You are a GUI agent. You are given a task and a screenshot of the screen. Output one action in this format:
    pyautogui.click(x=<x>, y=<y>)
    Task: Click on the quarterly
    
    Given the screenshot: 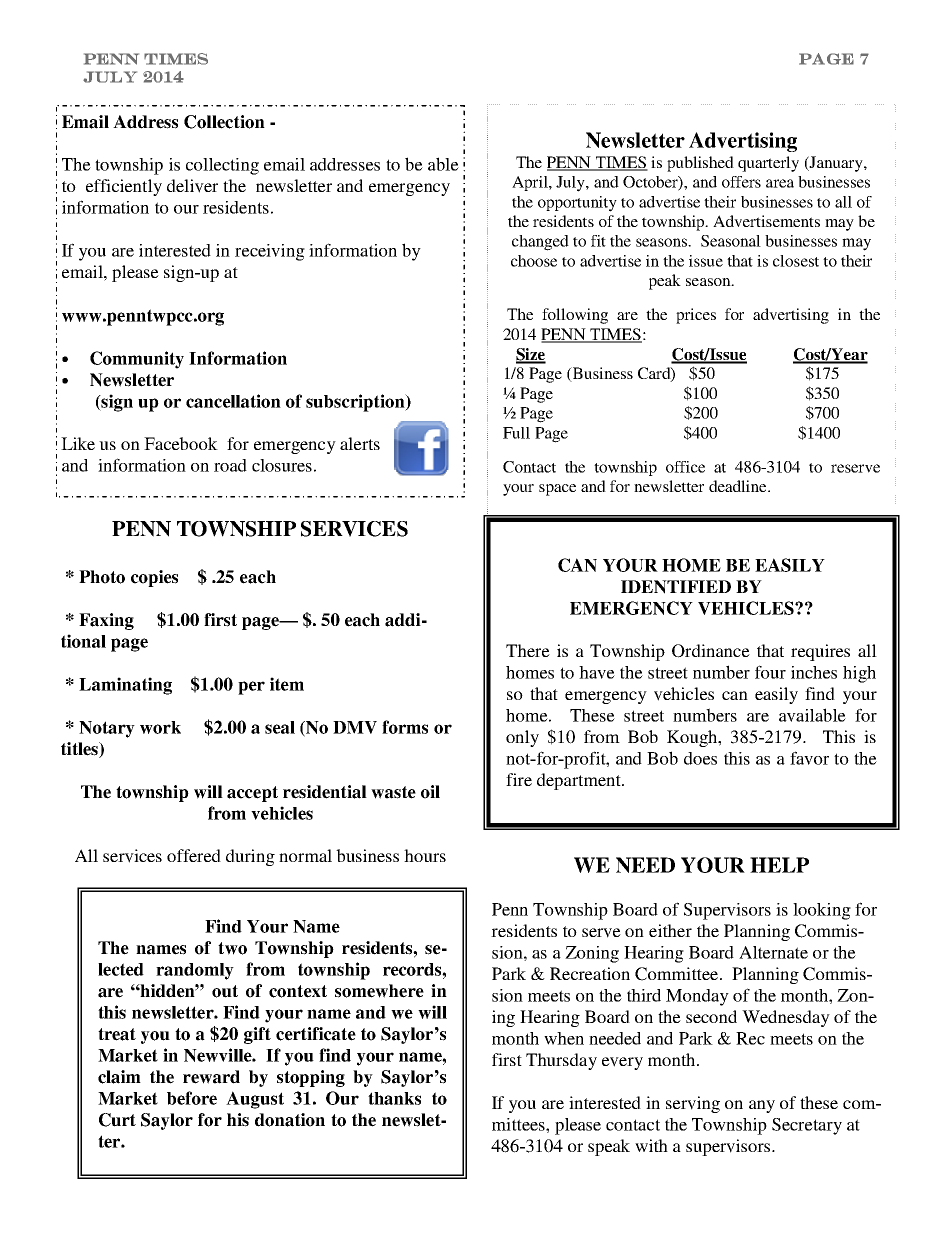 What is the action you would take?
    pyautogui.click(x=768, y=164)
